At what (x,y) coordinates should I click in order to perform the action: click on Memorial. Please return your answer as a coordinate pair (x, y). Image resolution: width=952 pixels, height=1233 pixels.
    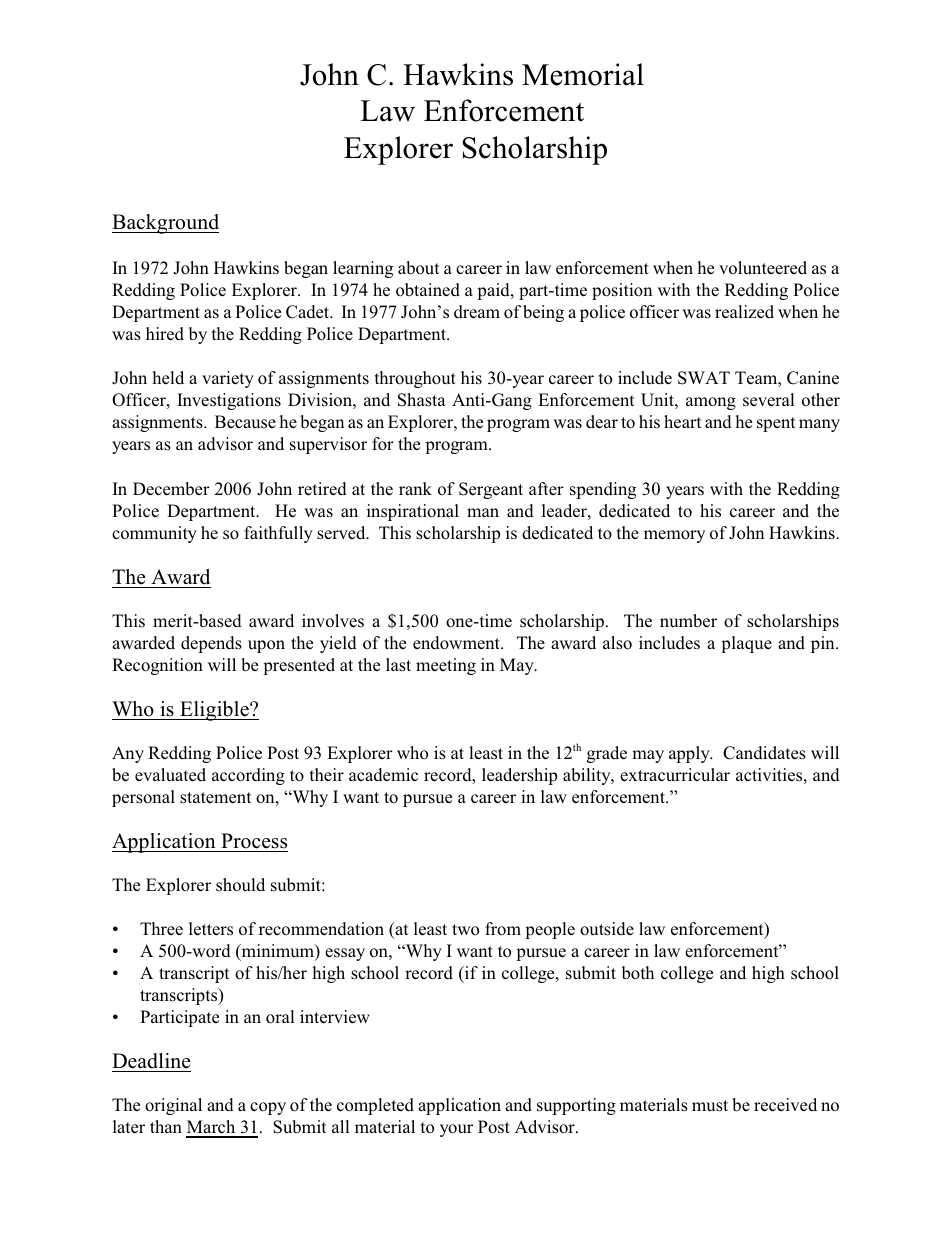
    Looking at the image, I should click on (583, 74).
